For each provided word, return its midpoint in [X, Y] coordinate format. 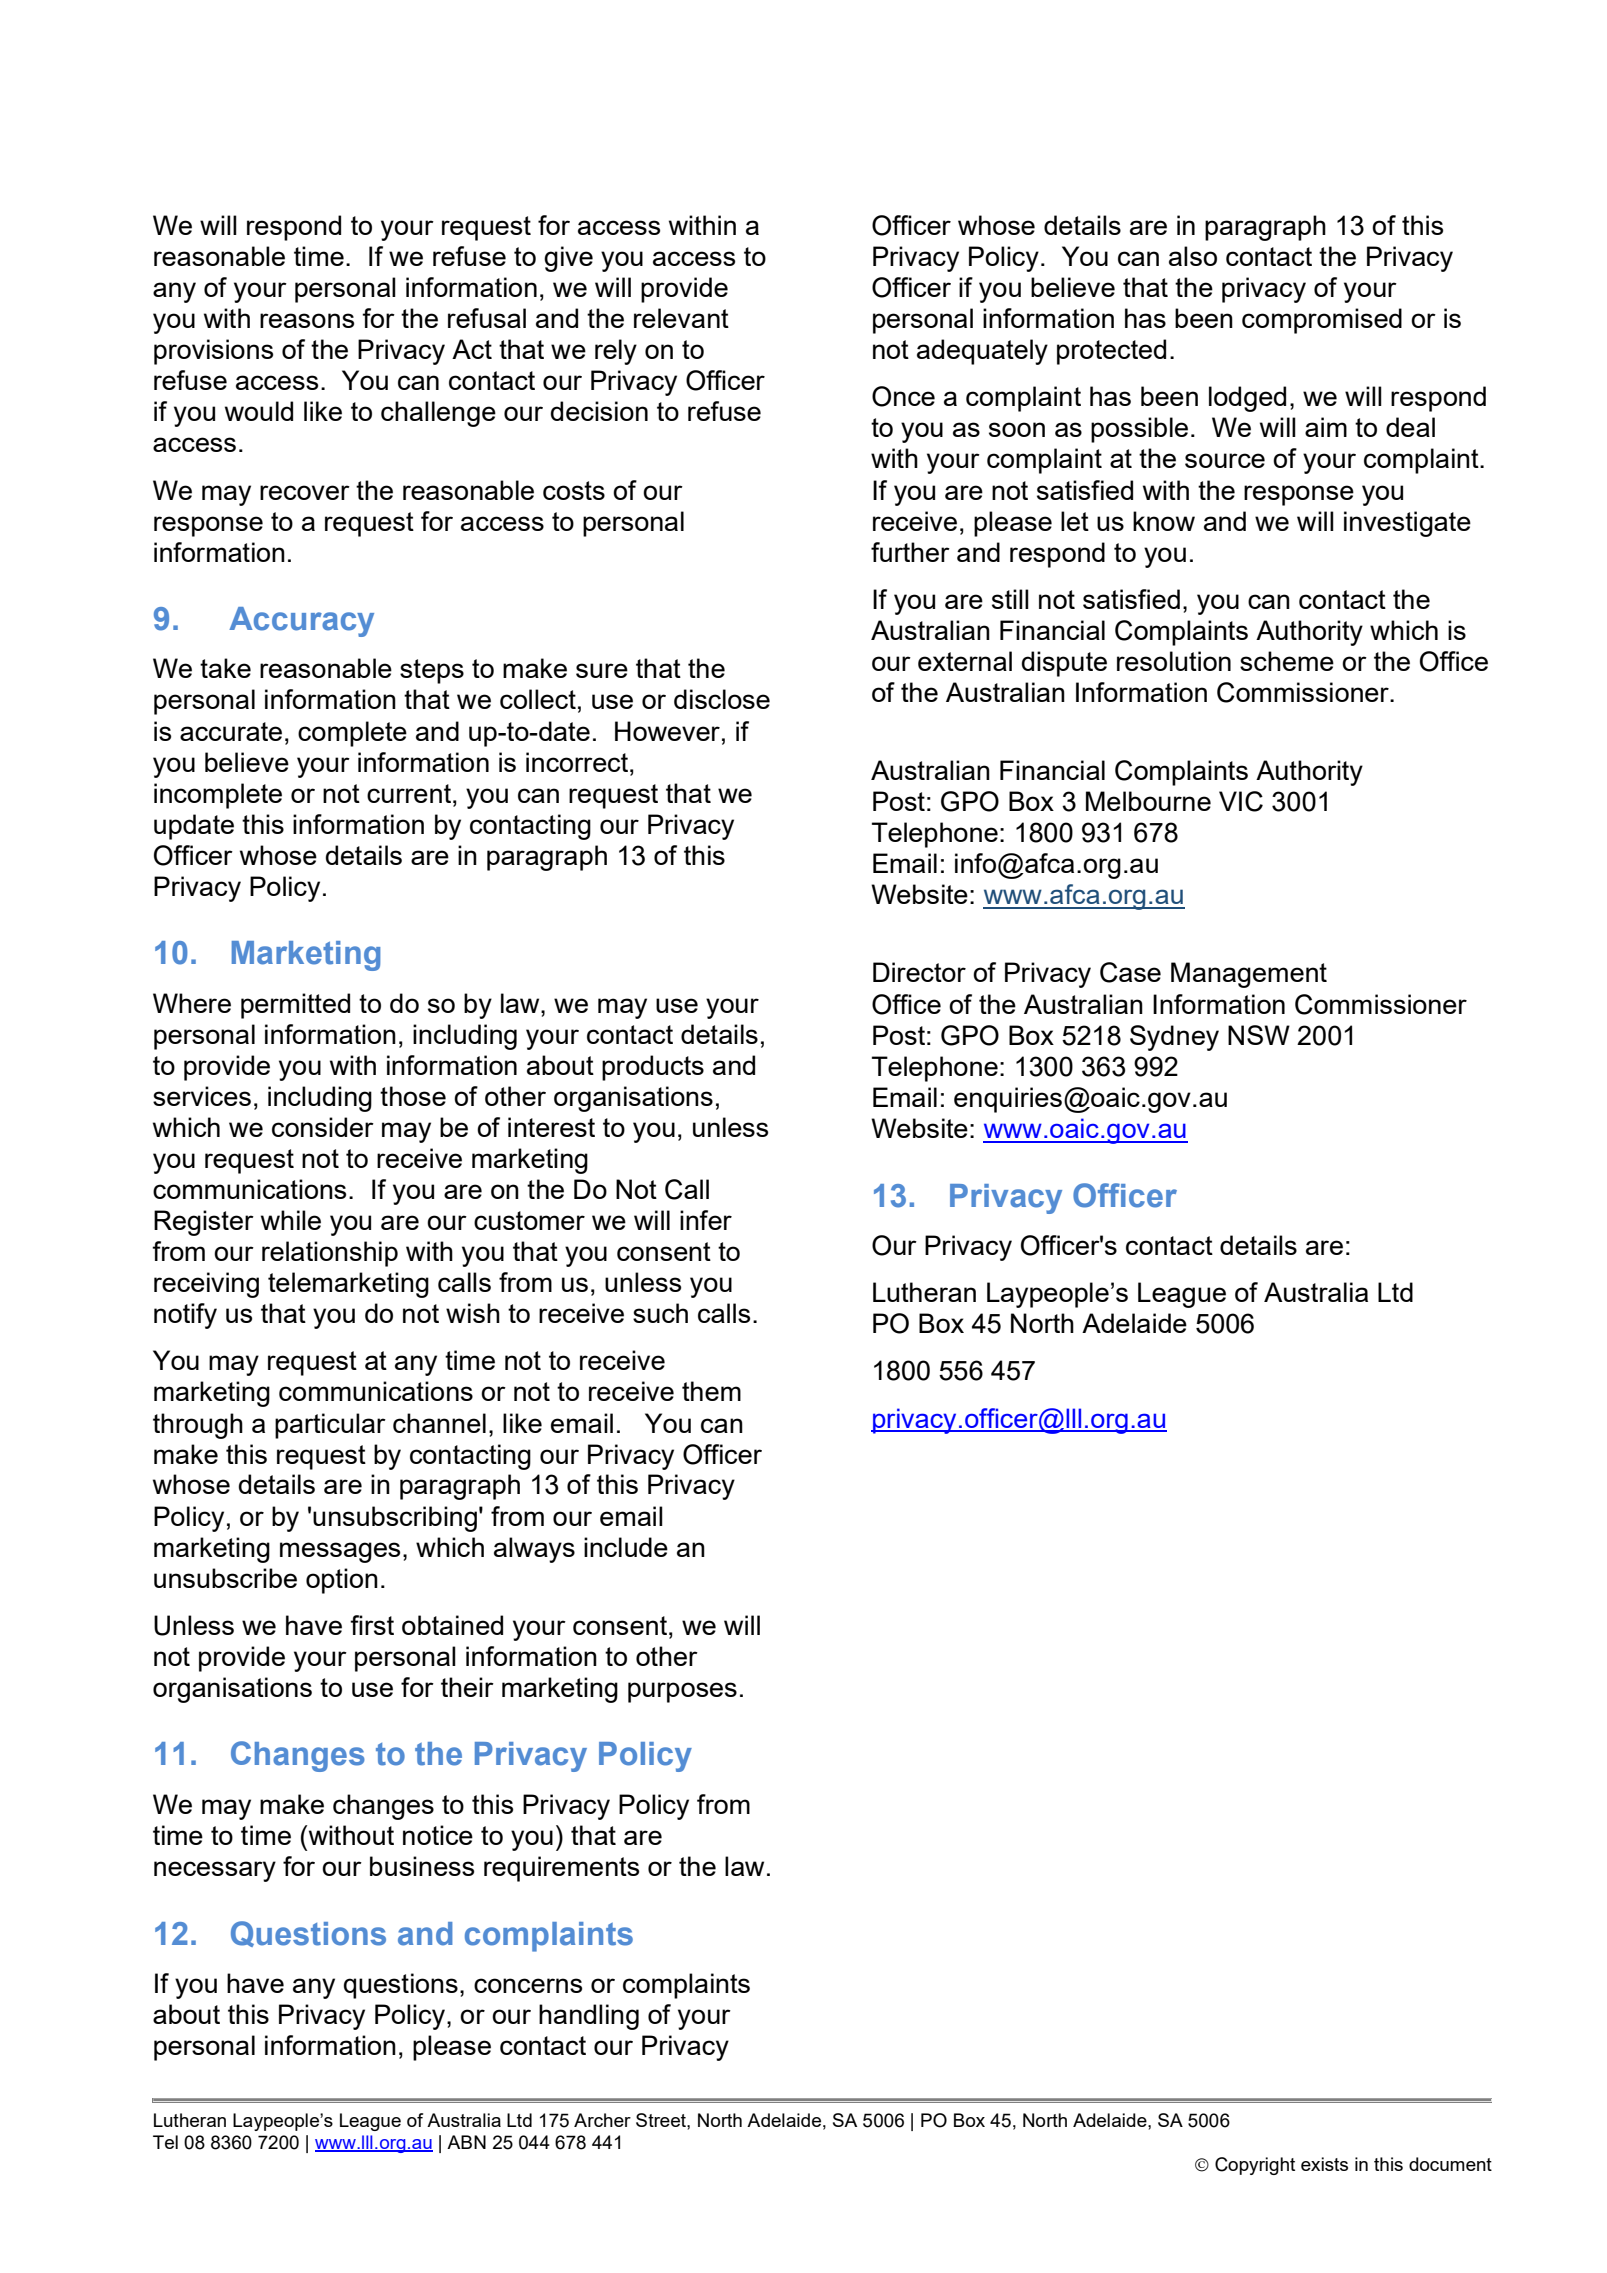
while [291, 1220]
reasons [307, 320]
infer [706, 1220]
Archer [602, 2120]
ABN [466, 2142]
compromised [1322, 321]
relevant [681, 318]
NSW [1259, 1035]
